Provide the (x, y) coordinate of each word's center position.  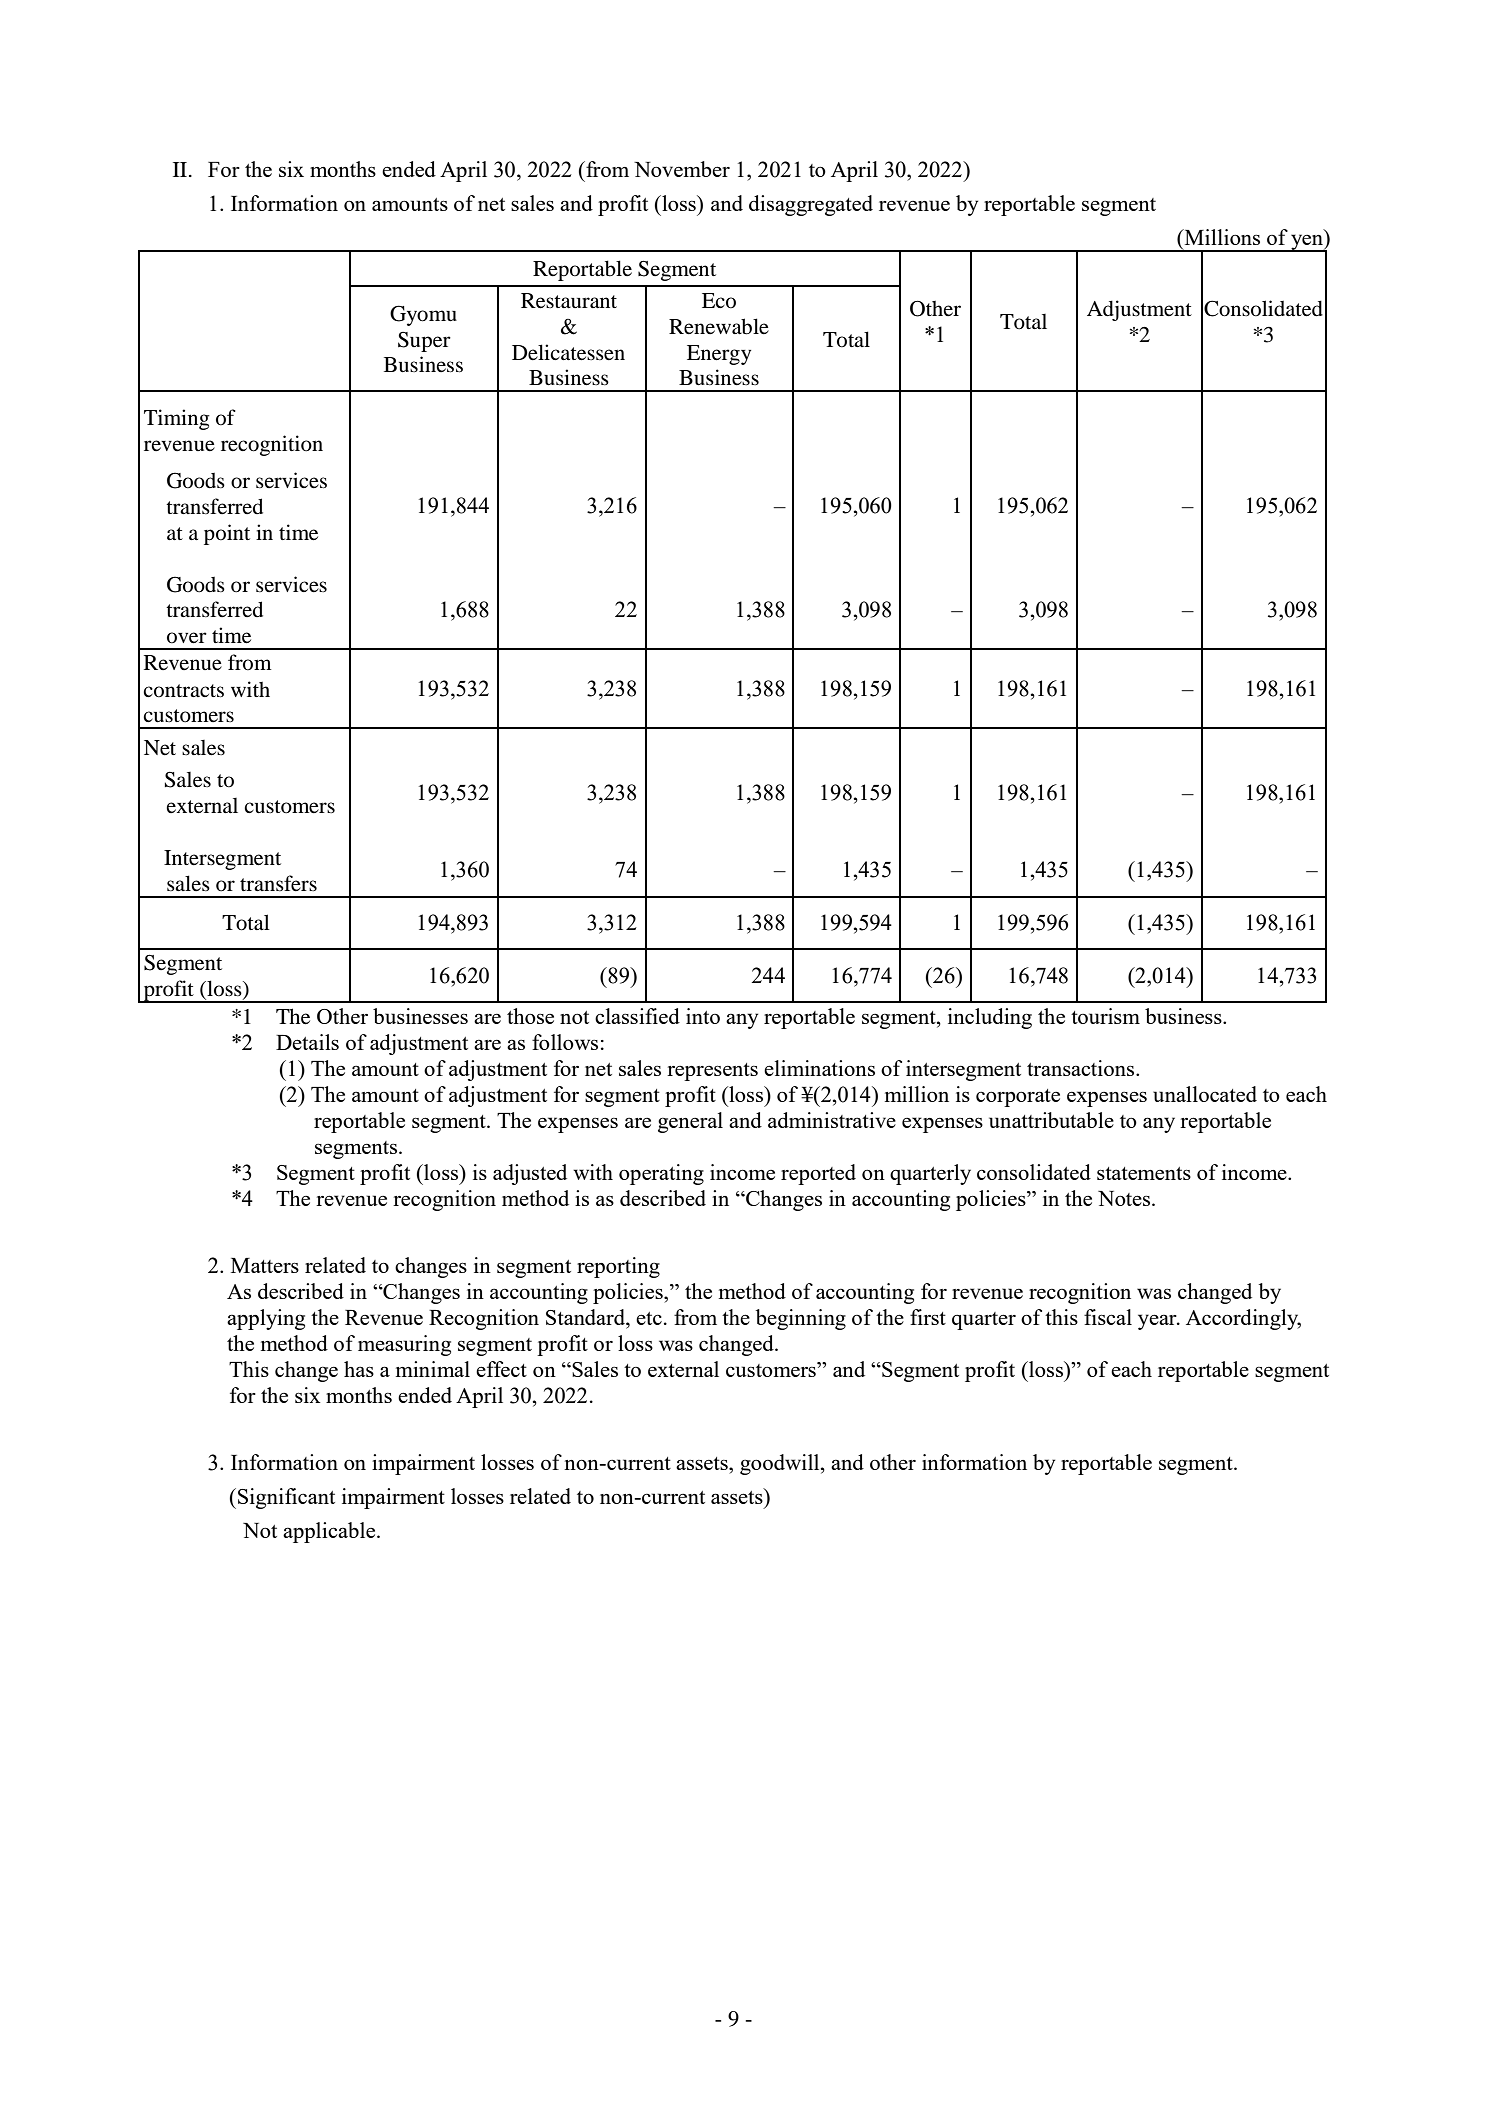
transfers (278, 883)
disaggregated (811, 205)
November (682, 169)
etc (649, 1318)
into (703, 1016)
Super (424, 342)
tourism (1105, 1016)
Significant (286, 1498)
